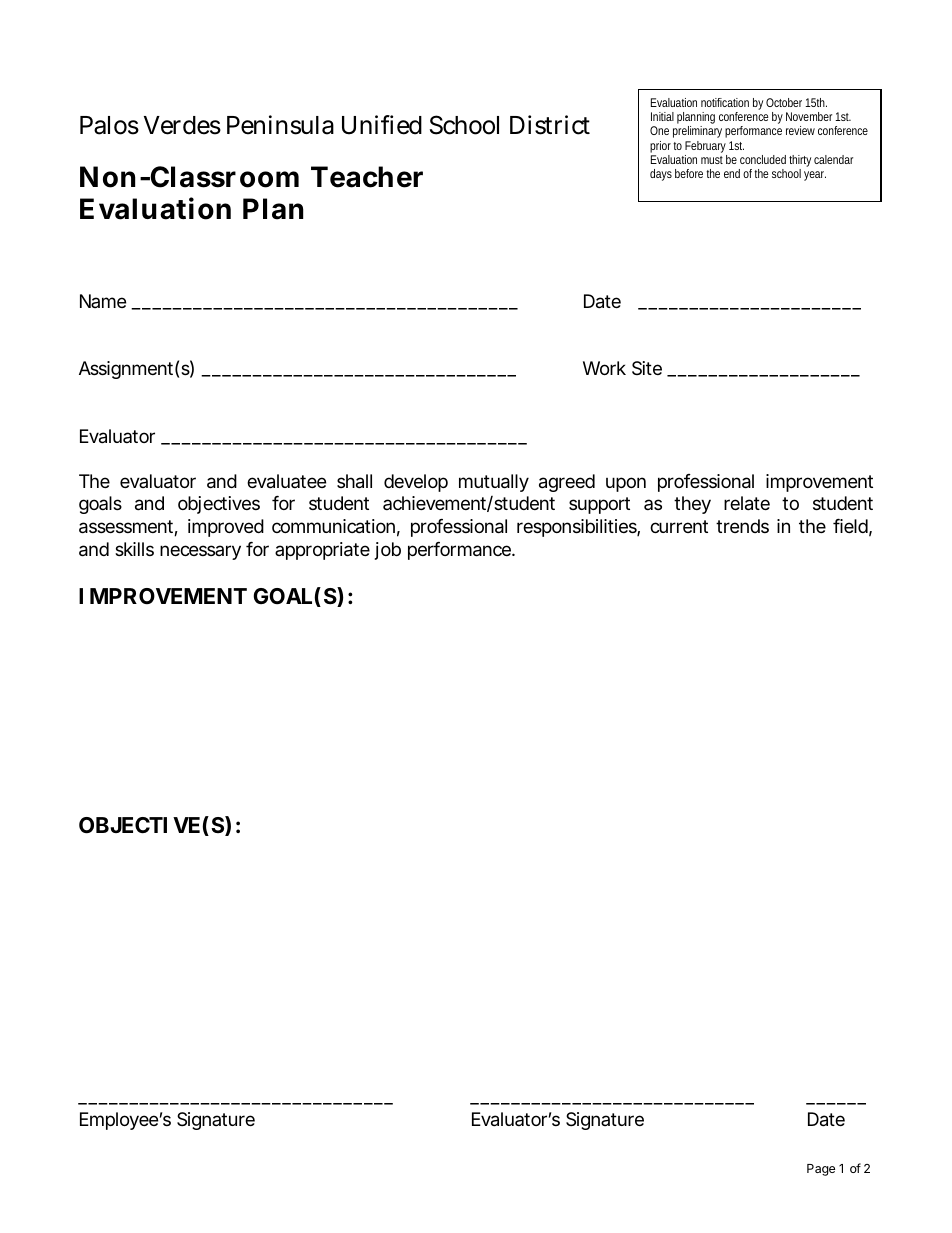 The height and width of the page is (1233, 952). I want to click on Unified, so click(382, 125).
